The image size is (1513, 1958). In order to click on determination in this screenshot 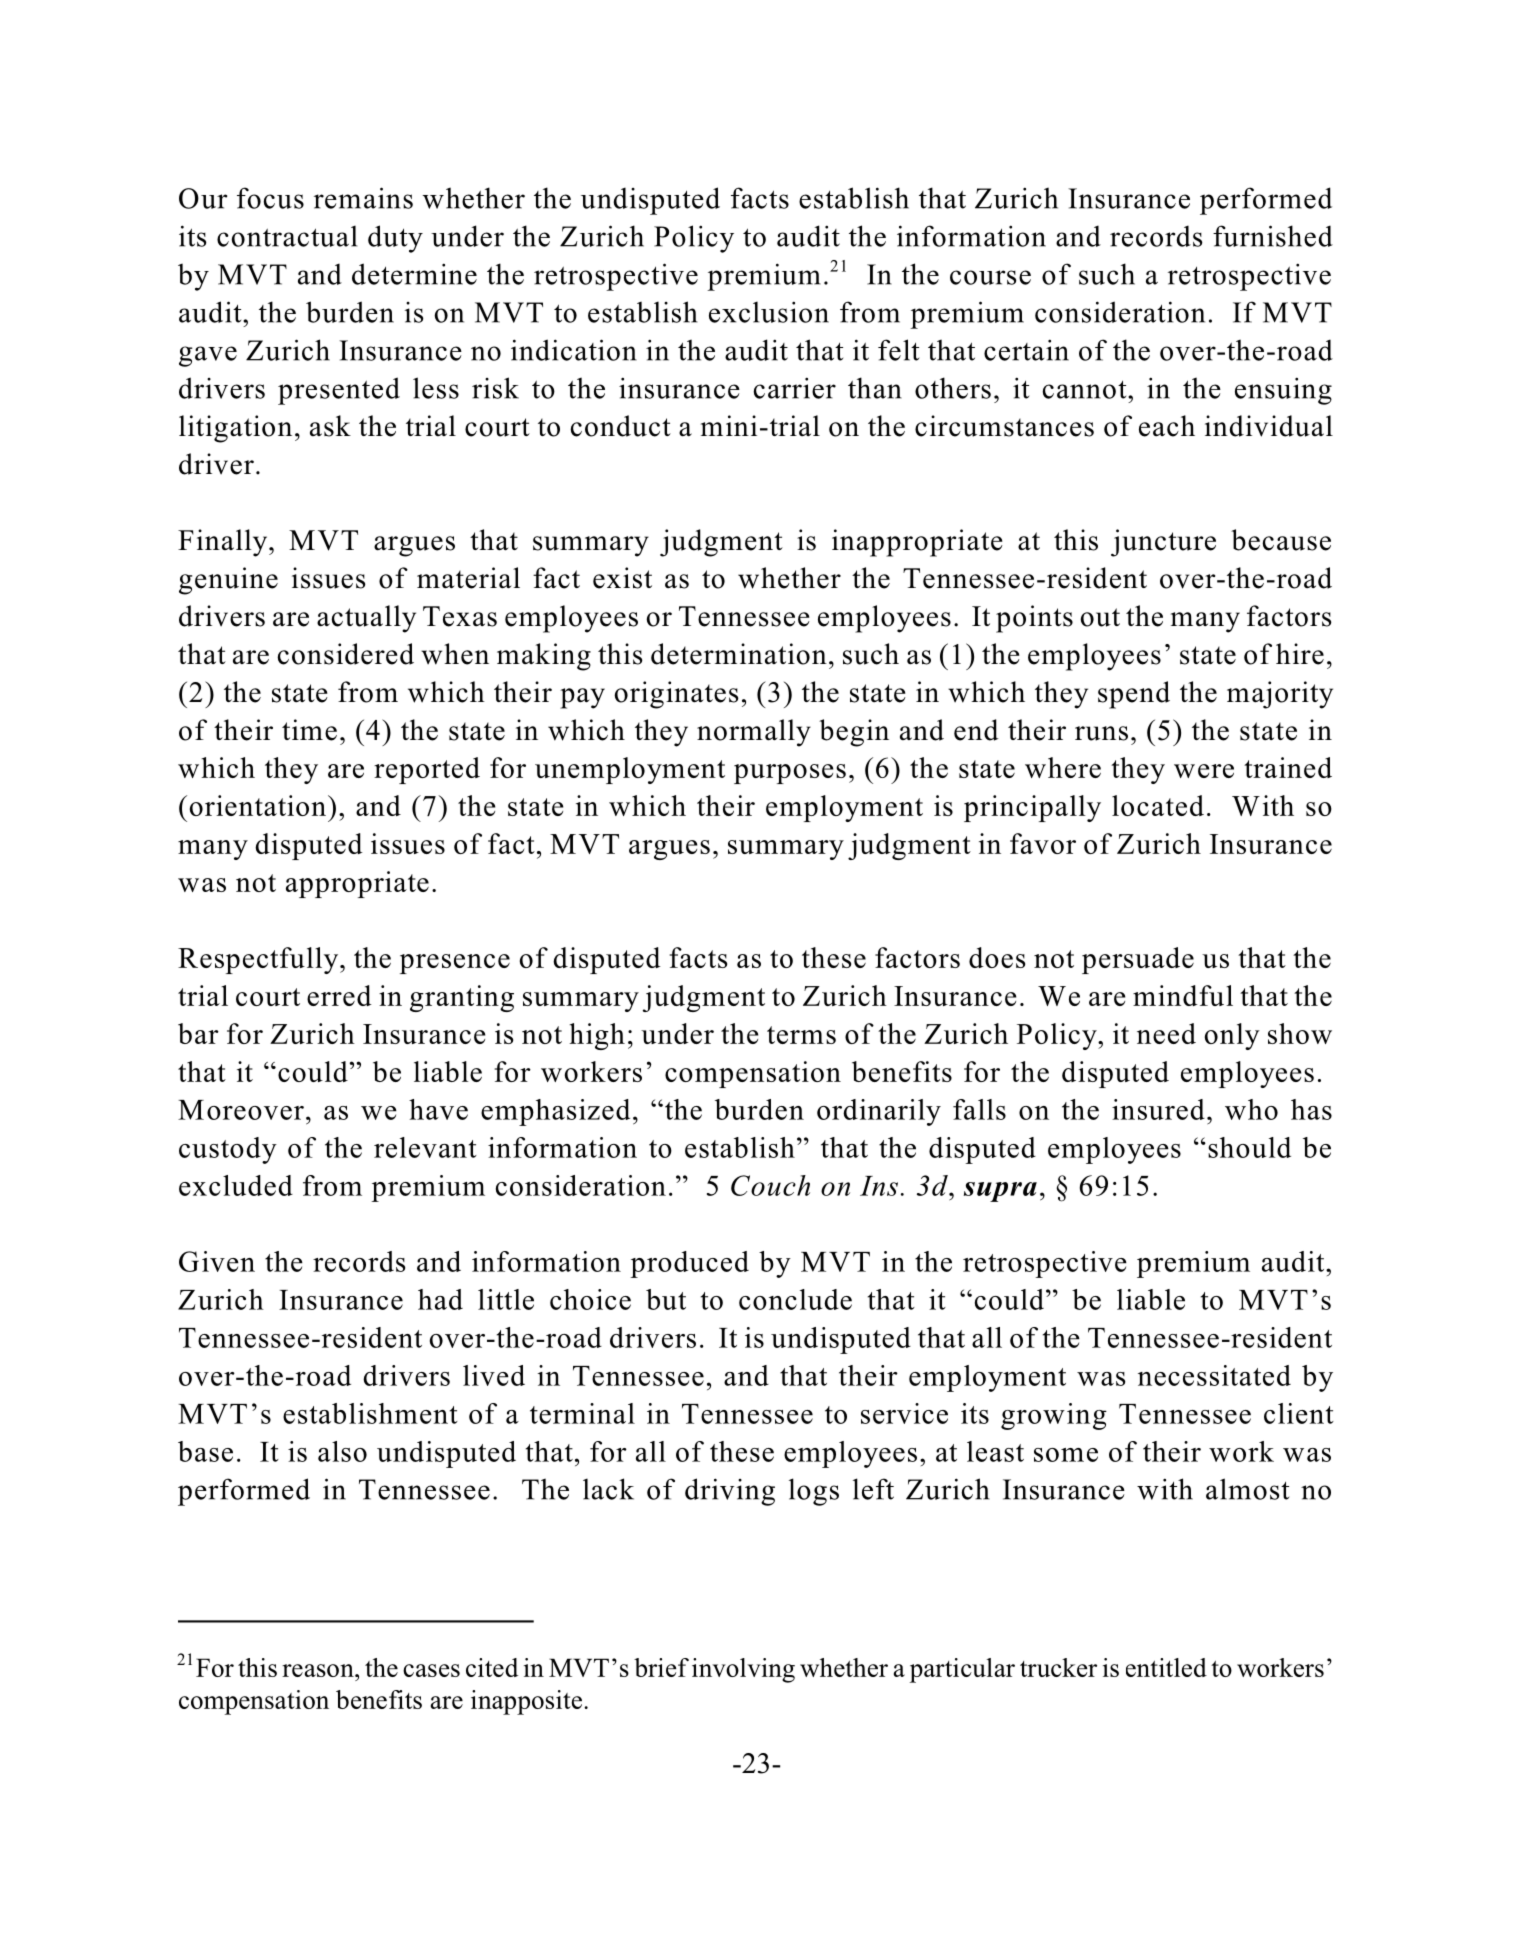, I will do `click(739, 654)`.
